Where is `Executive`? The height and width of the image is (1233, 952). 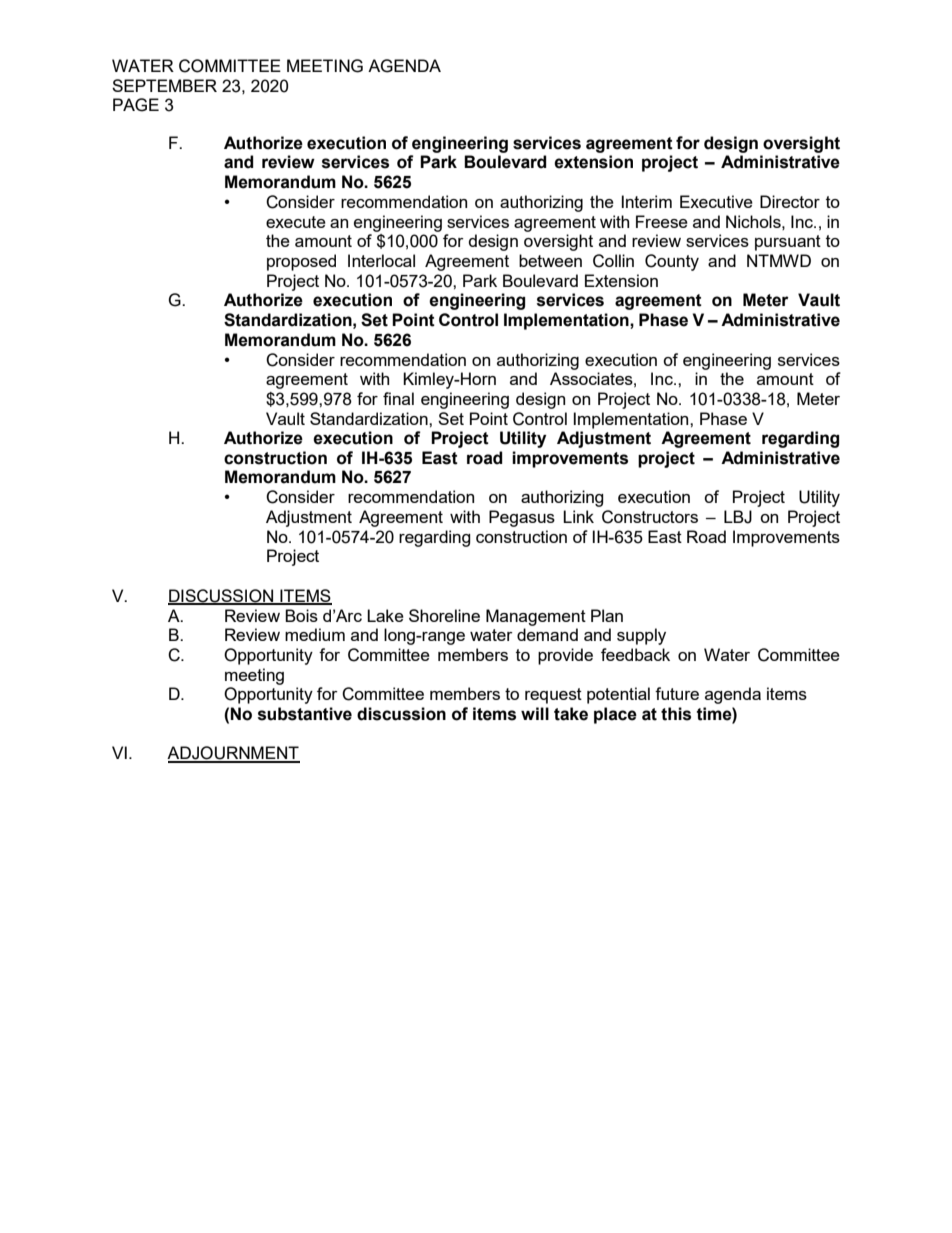 Executive is located at coordinates (716, 201).
